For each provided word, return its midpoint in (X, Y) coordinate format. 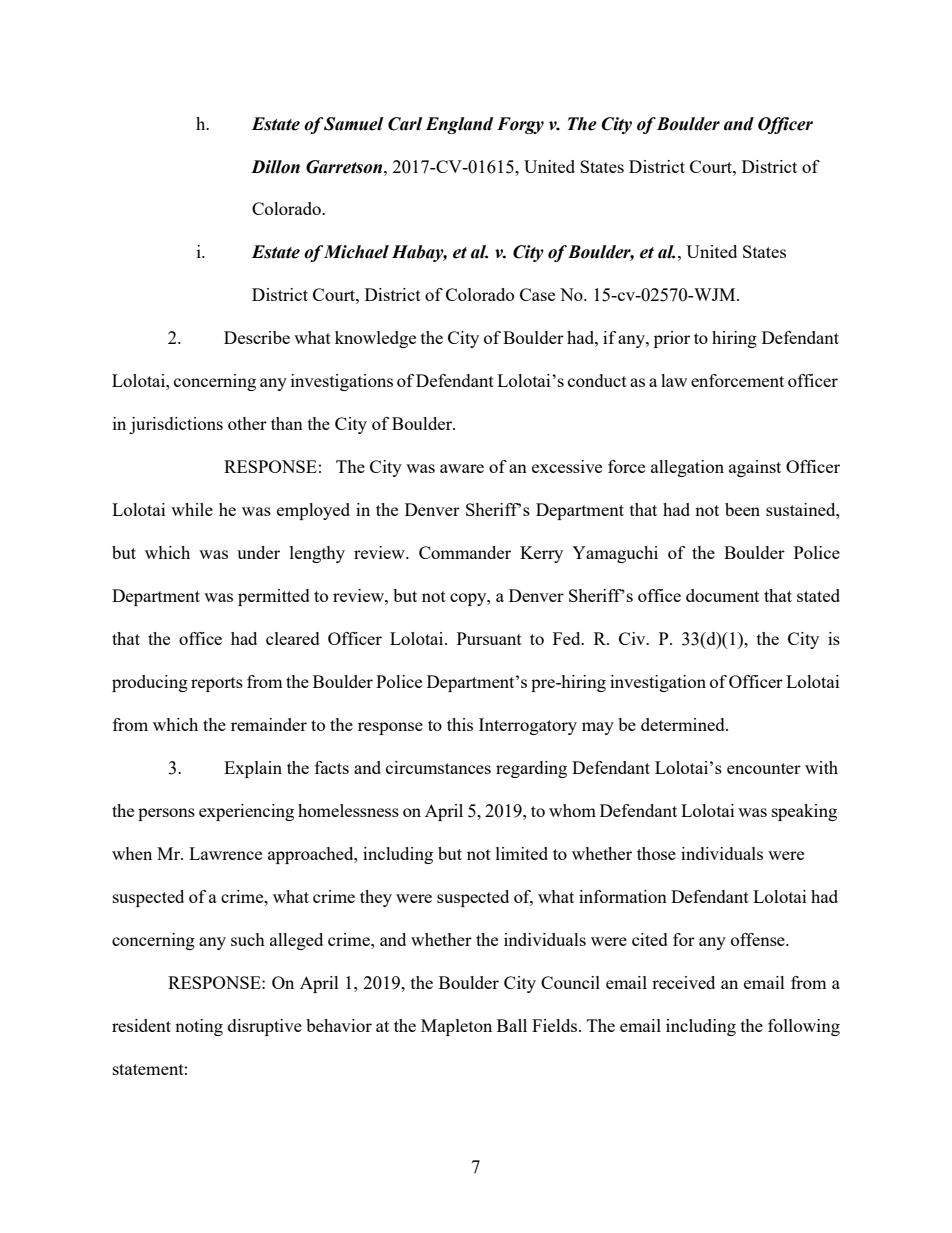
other (247, 423)
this (460, 724)
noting (199, 1027)
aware (462, 468)
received (683, 982)
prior (672, 339)
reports (217, 684)
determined (684, 724)
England (459, 125)
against (755, 468)
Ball (512, 1025)
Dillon (275, 167)
